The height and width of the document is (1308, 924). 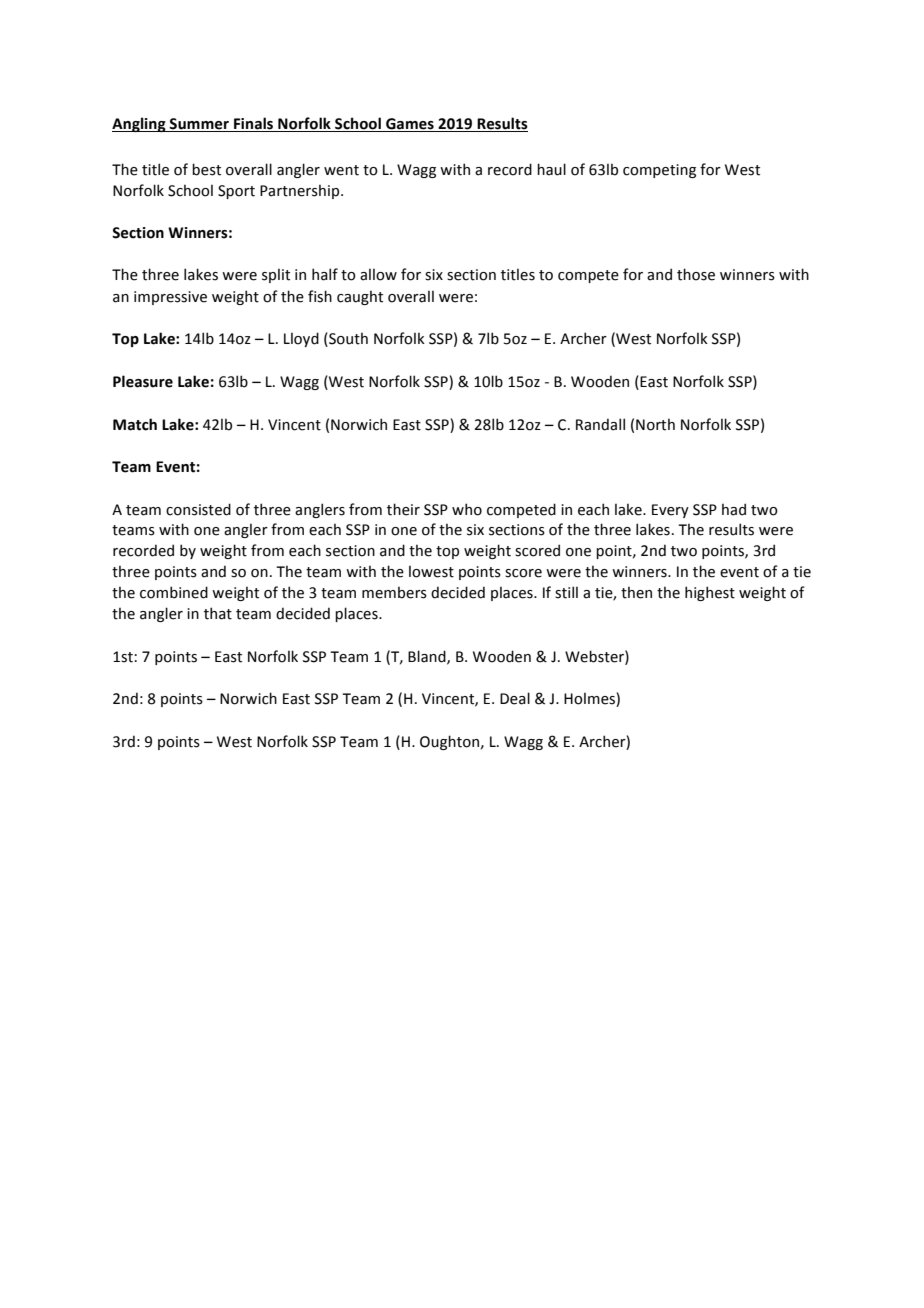 What do you see at coordinates (636, 592) in the document?
I see `then` at bounding box center [636, 592].
